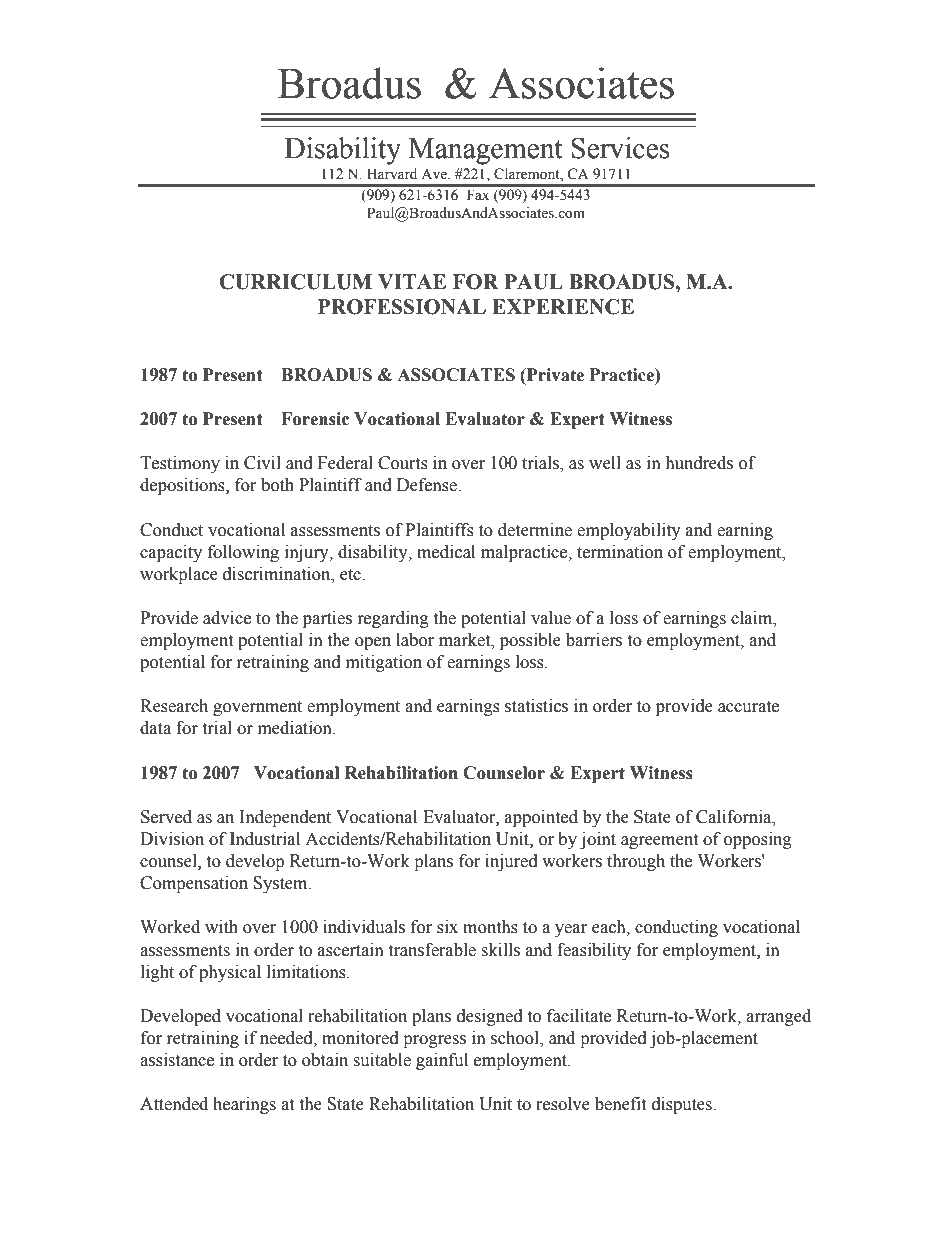 The image size is (952, 1233). What do you see at coordinates (659, 841) in the screenshot?
I see `agreement` at bounding box center [659, 841].
